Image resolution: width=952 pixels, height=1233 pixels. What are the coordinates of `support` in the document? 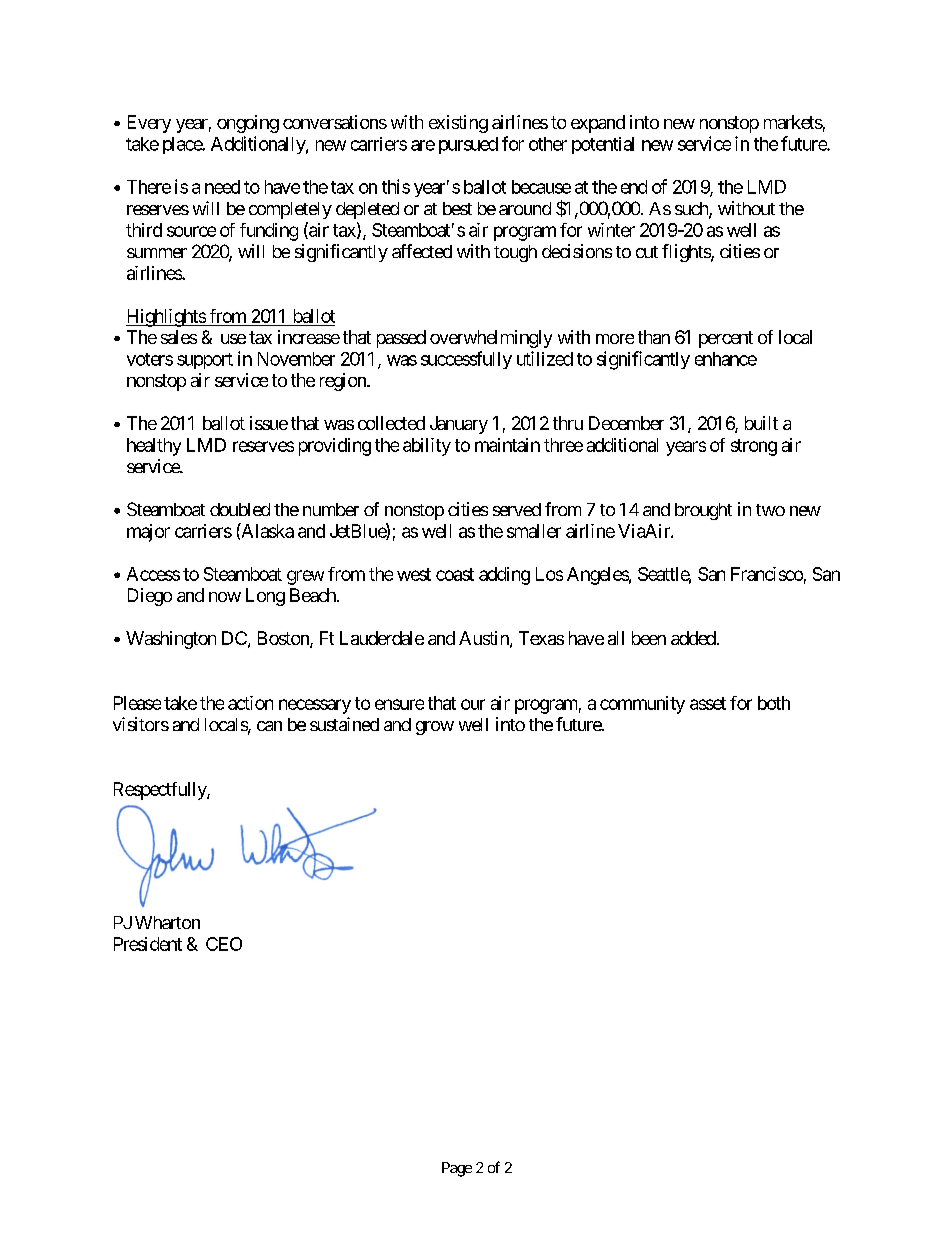 It's located at (205, 361).
